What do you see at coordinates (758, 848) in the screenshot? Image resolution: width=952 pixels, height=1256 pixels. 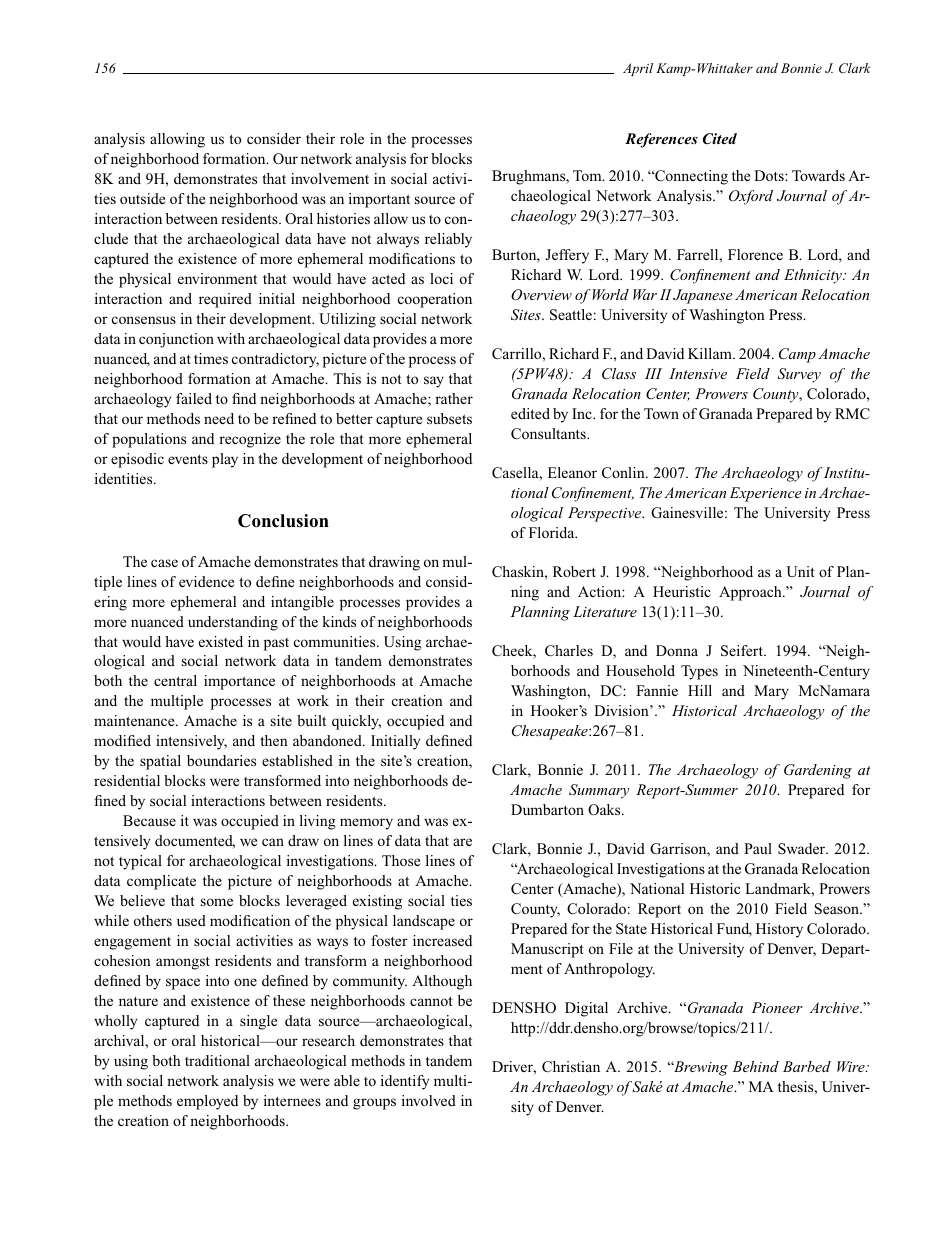 I see `Paul` at bounding box center [758, 848].
